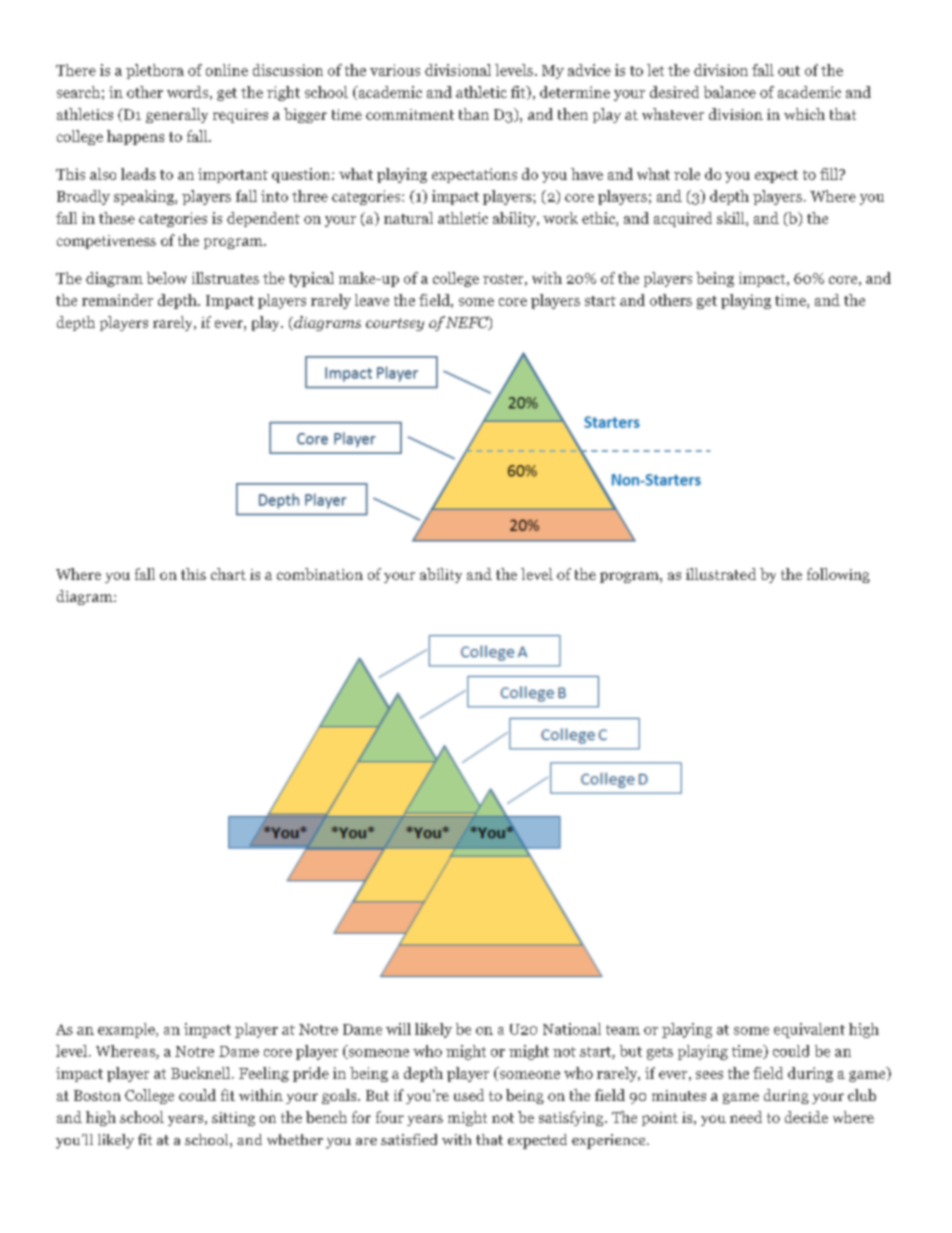 The height and width of the screenshot is (1233, 952). What do you see at coordinates (398, 1029) in the screenshot?
I see `will` at bounding box center [398, 1029].
